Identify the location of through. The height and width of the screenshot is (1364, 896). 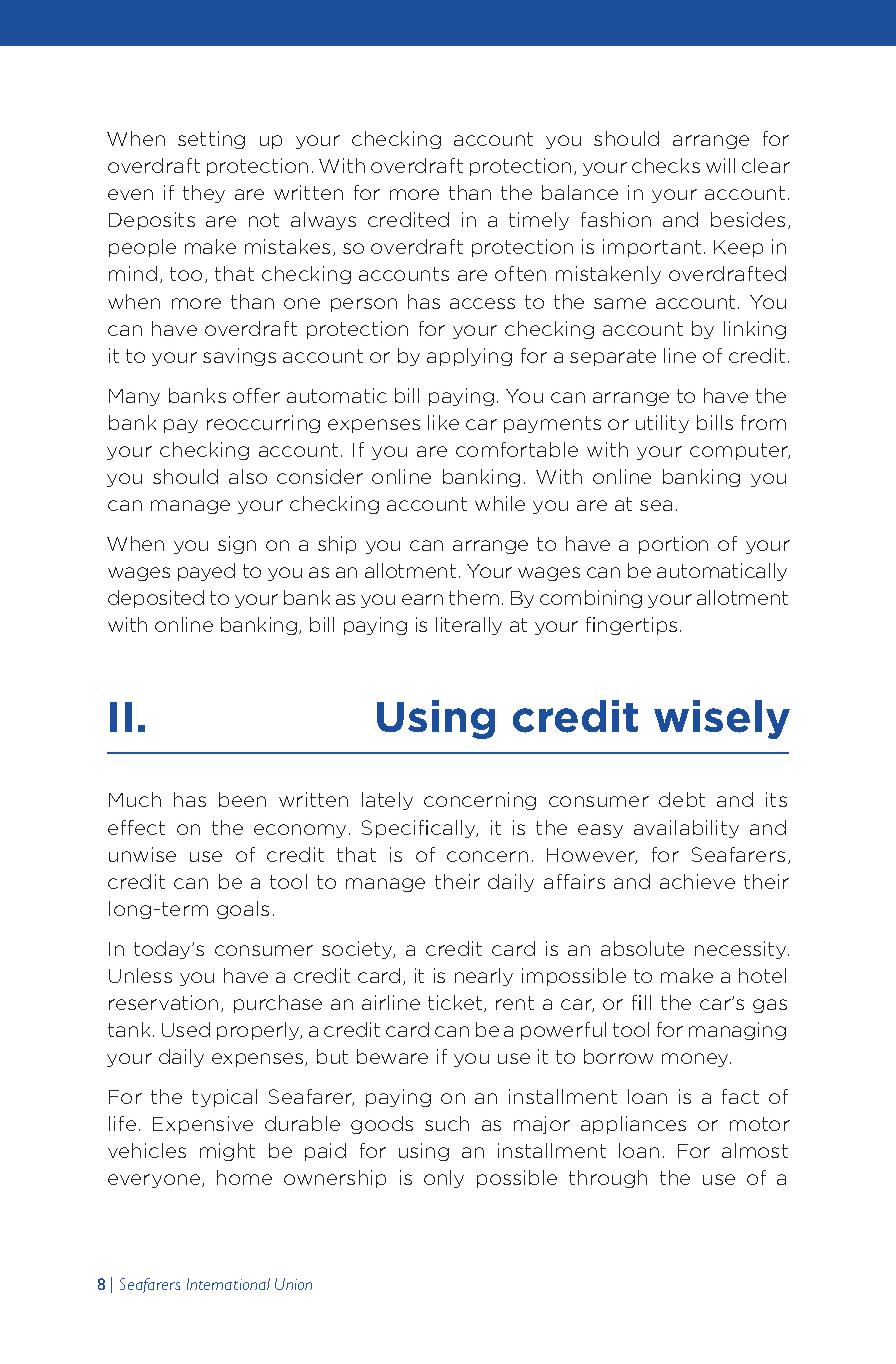
(608, 1179).
